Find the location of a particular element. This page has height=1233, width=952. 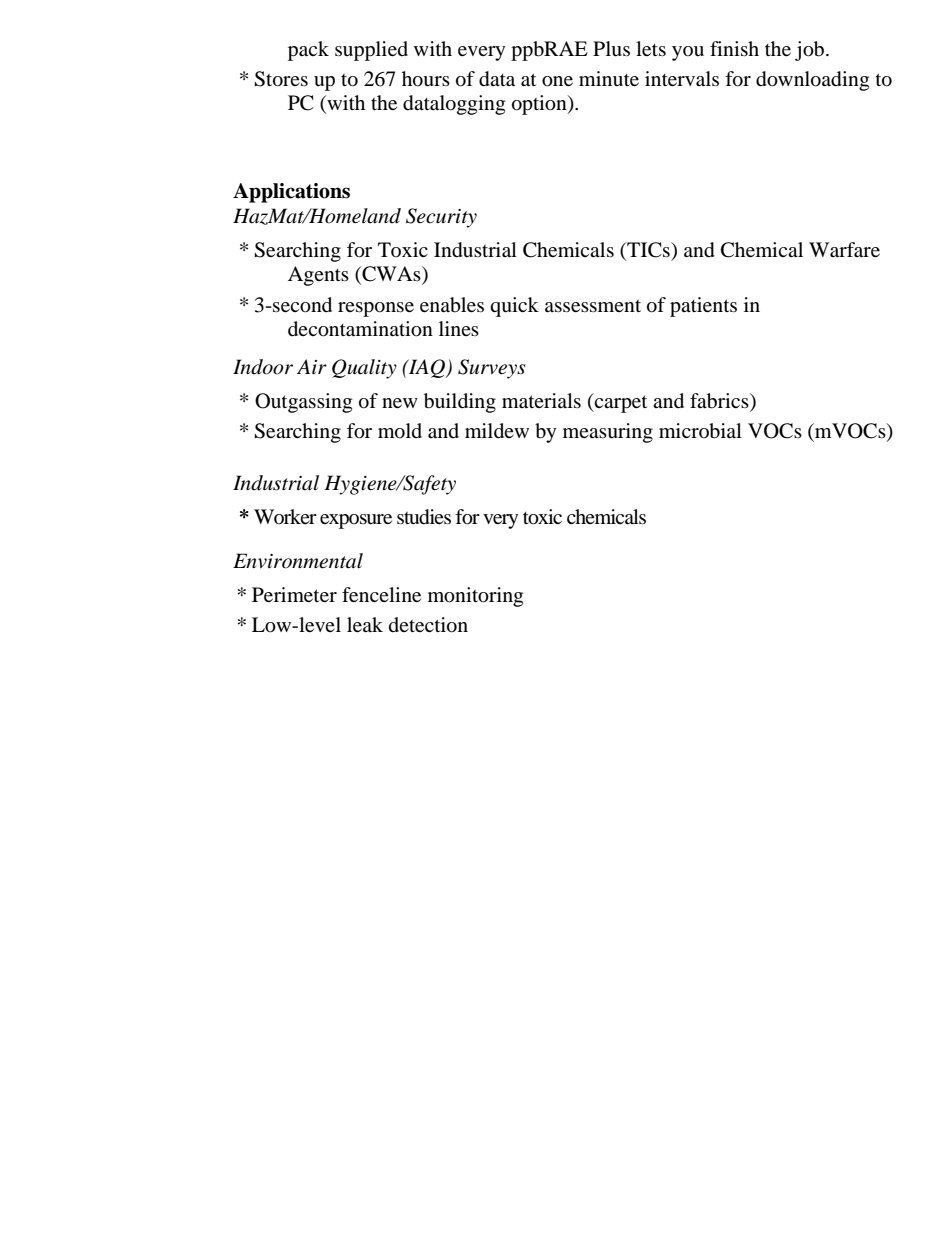

fabrics is located at coordinates (720, 402).
